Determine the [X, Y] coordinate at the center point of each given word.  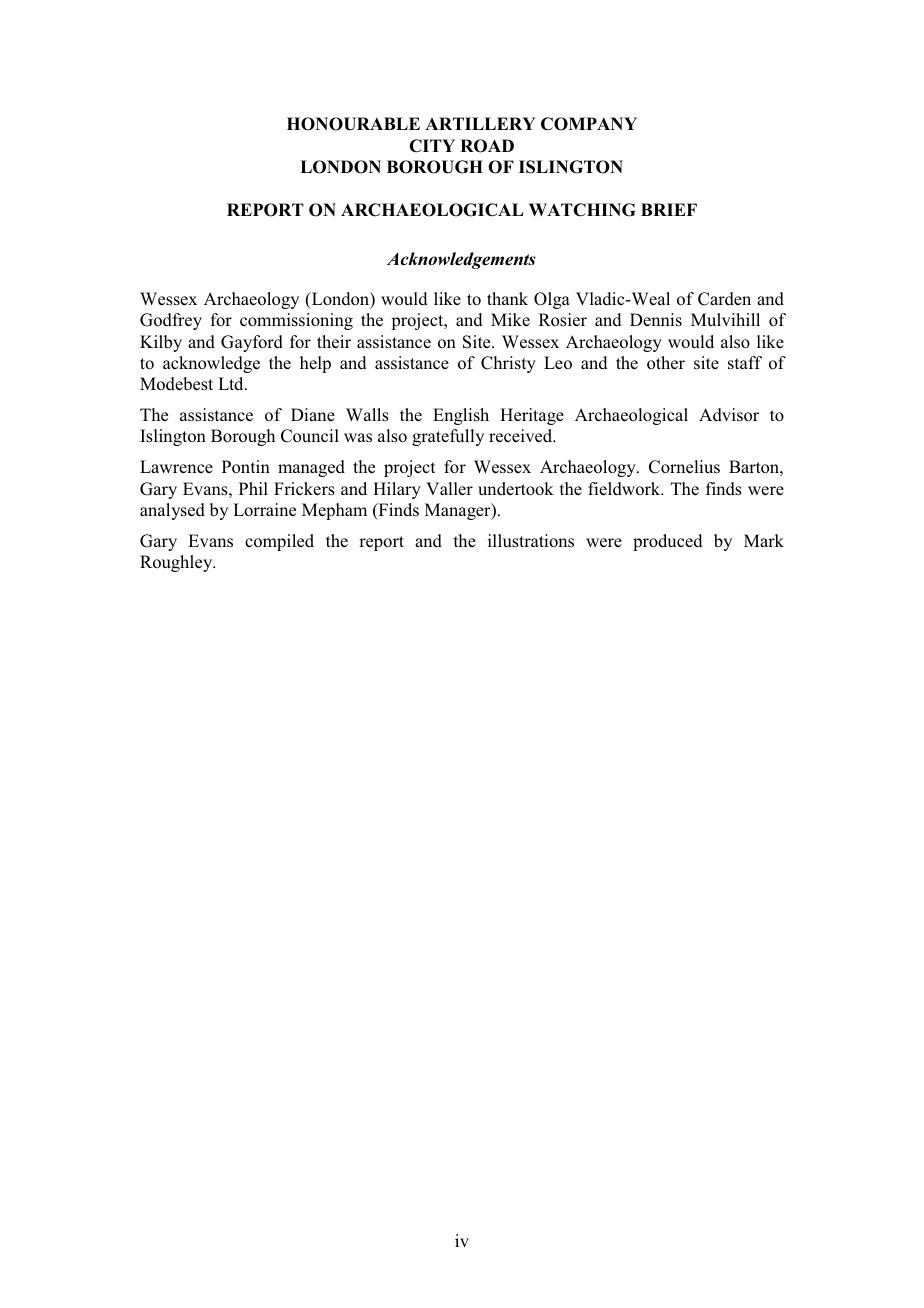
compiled [279, 542]
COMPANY [589, 124]
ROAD [487, 146]
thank [507, 298]
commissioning [296, 321]
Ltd [232, 383]
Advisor [729, 415]
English [461, 416]
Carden [724, 299]
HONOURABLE [353, 124]
